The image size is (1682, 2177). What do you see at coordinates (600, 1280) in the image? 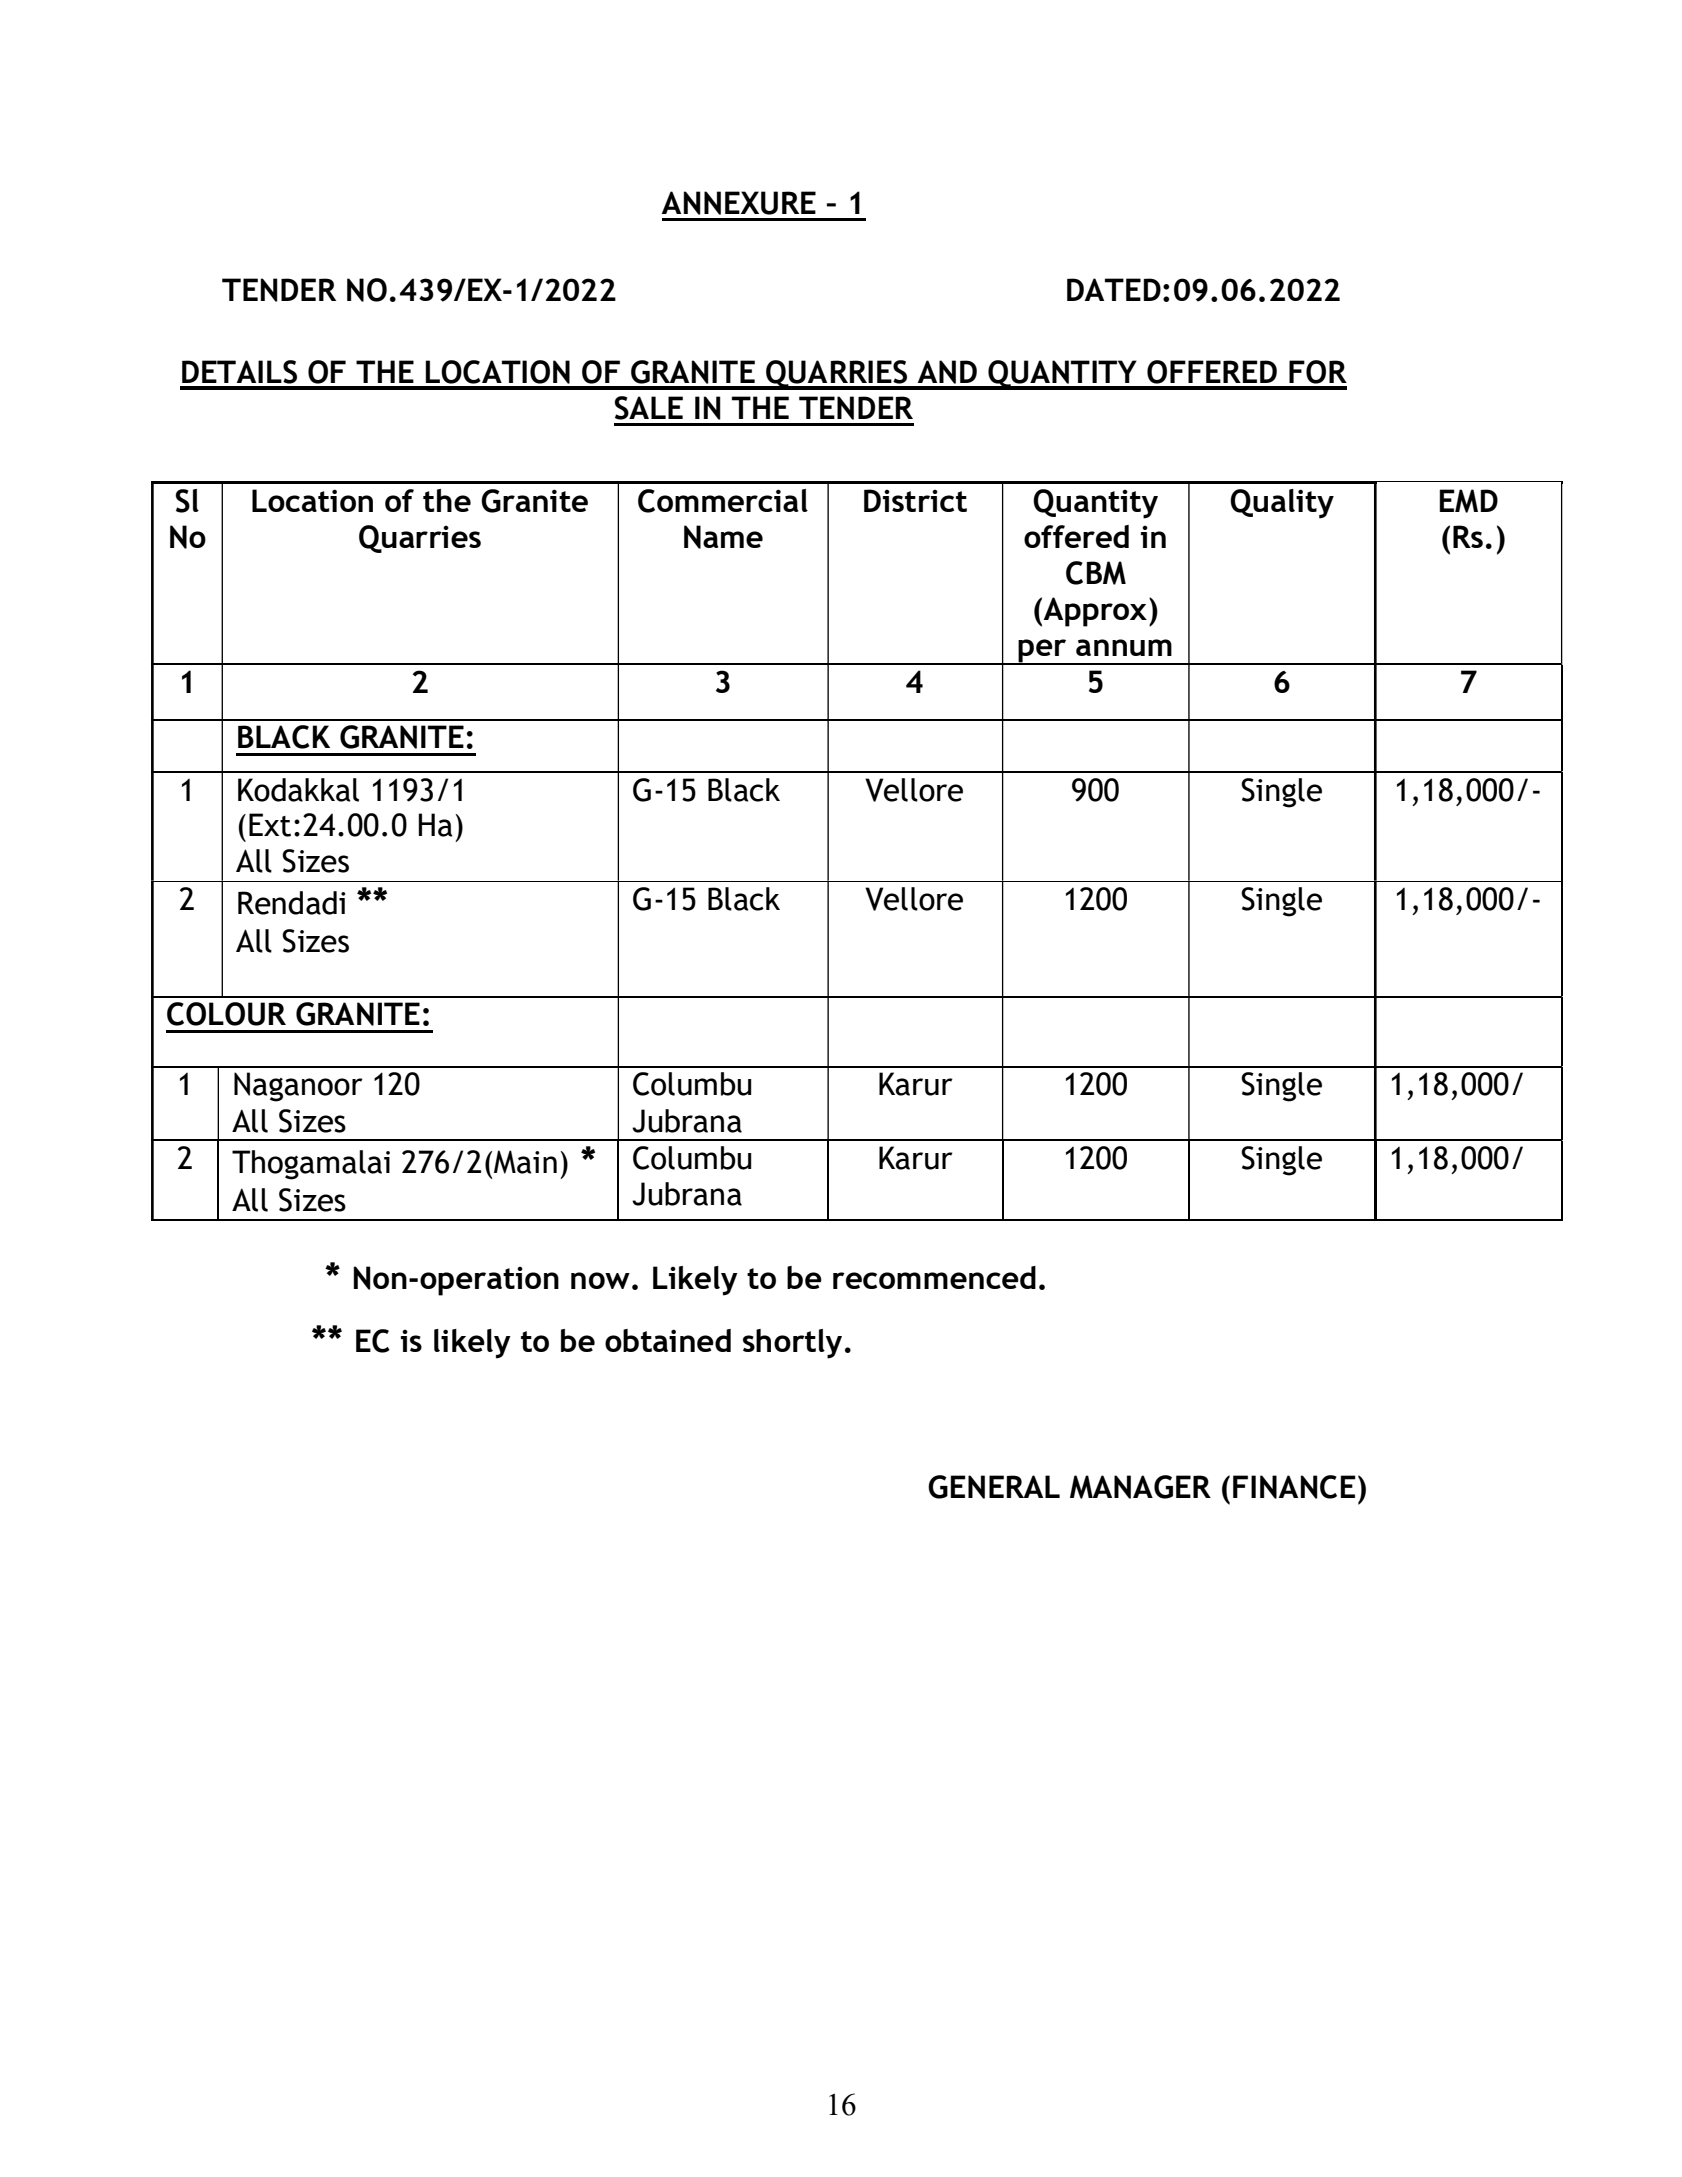
I see `now` at bounding box center [600, 1280].
